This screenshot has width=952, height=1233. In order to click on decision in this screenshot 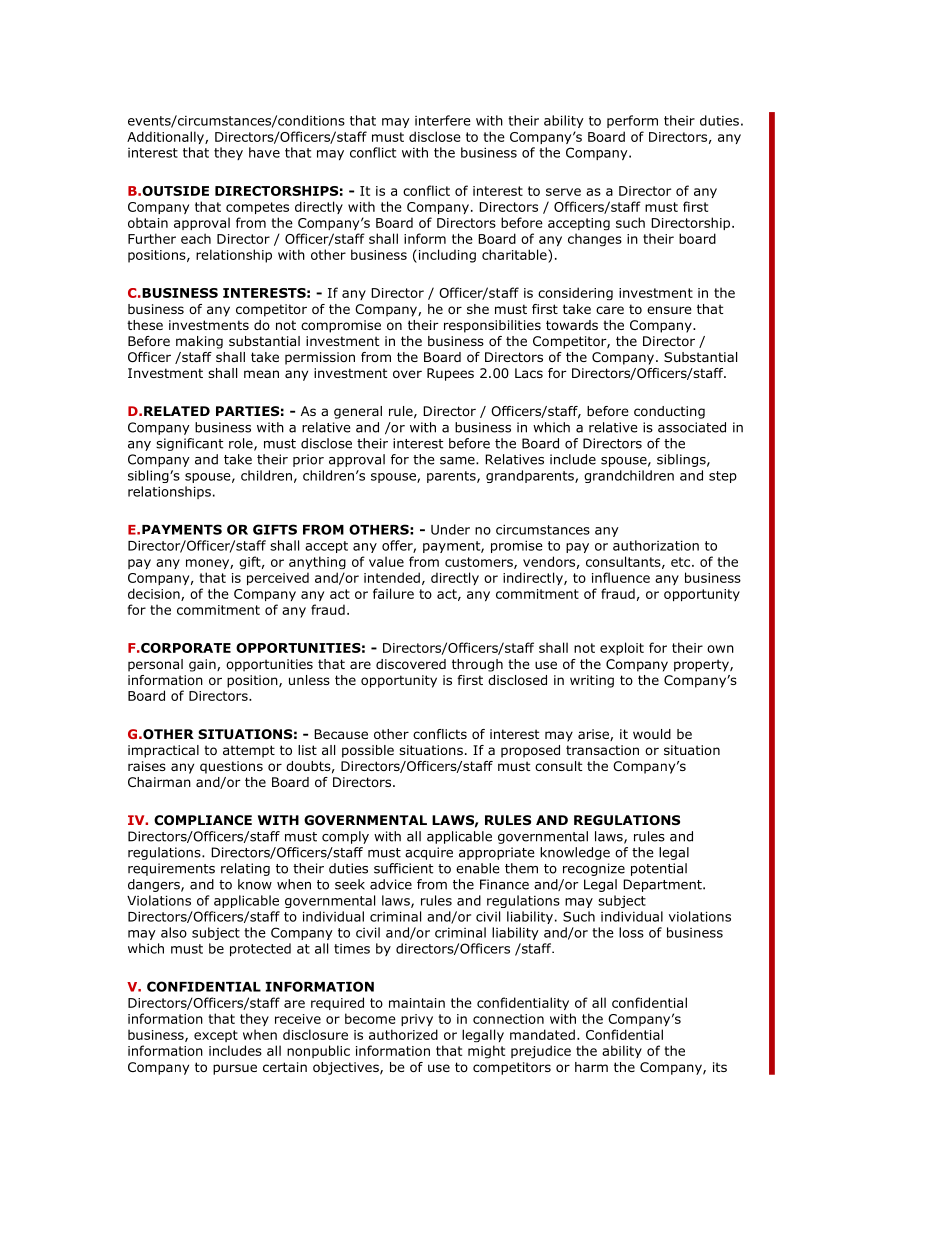, I will do `click(155, 594)`.
